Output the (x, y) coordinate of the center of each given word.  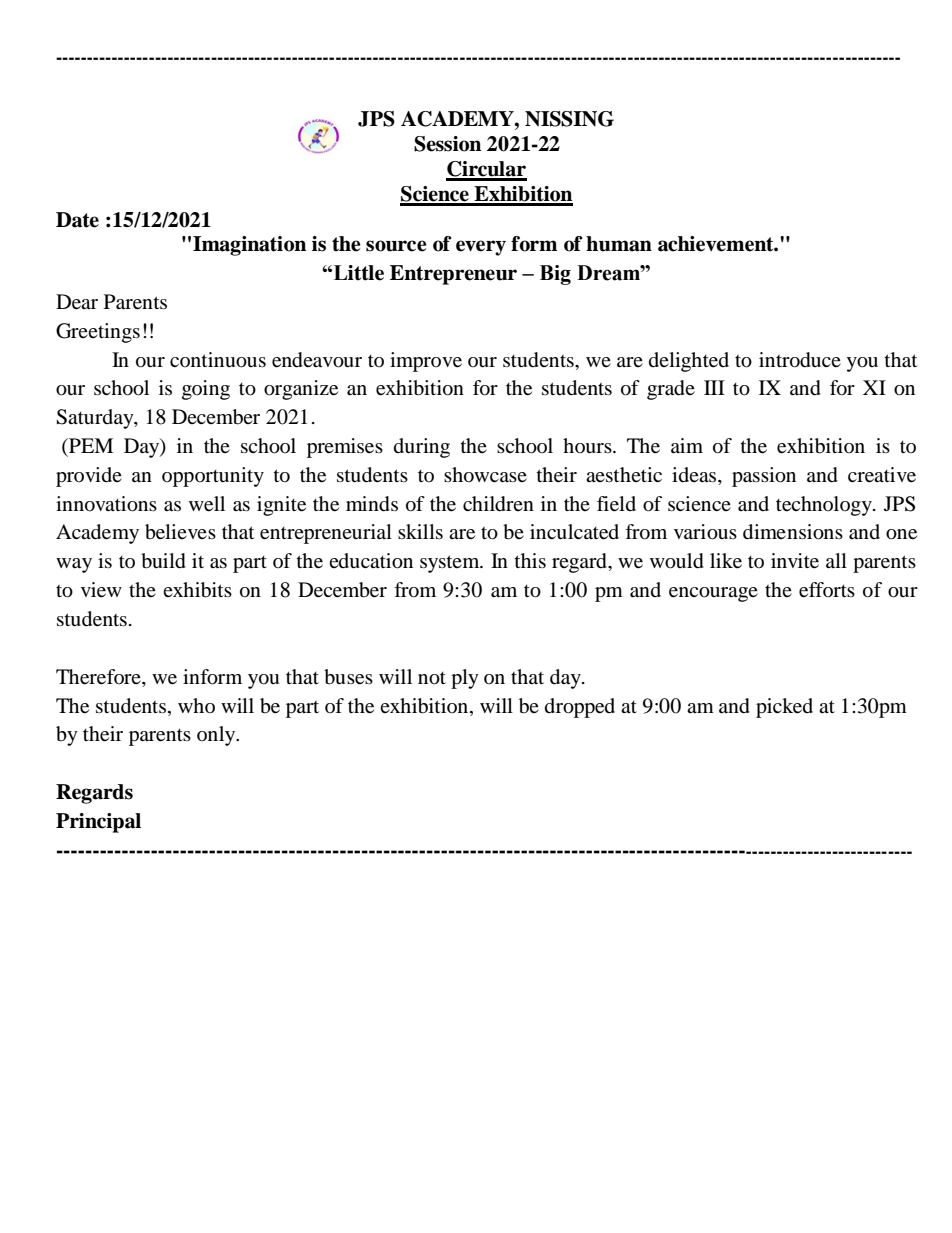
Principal (98, 823)
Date (77, 220)
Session (447, 144)
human (619, 244)
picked (784, 708)
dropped (580, 708)
